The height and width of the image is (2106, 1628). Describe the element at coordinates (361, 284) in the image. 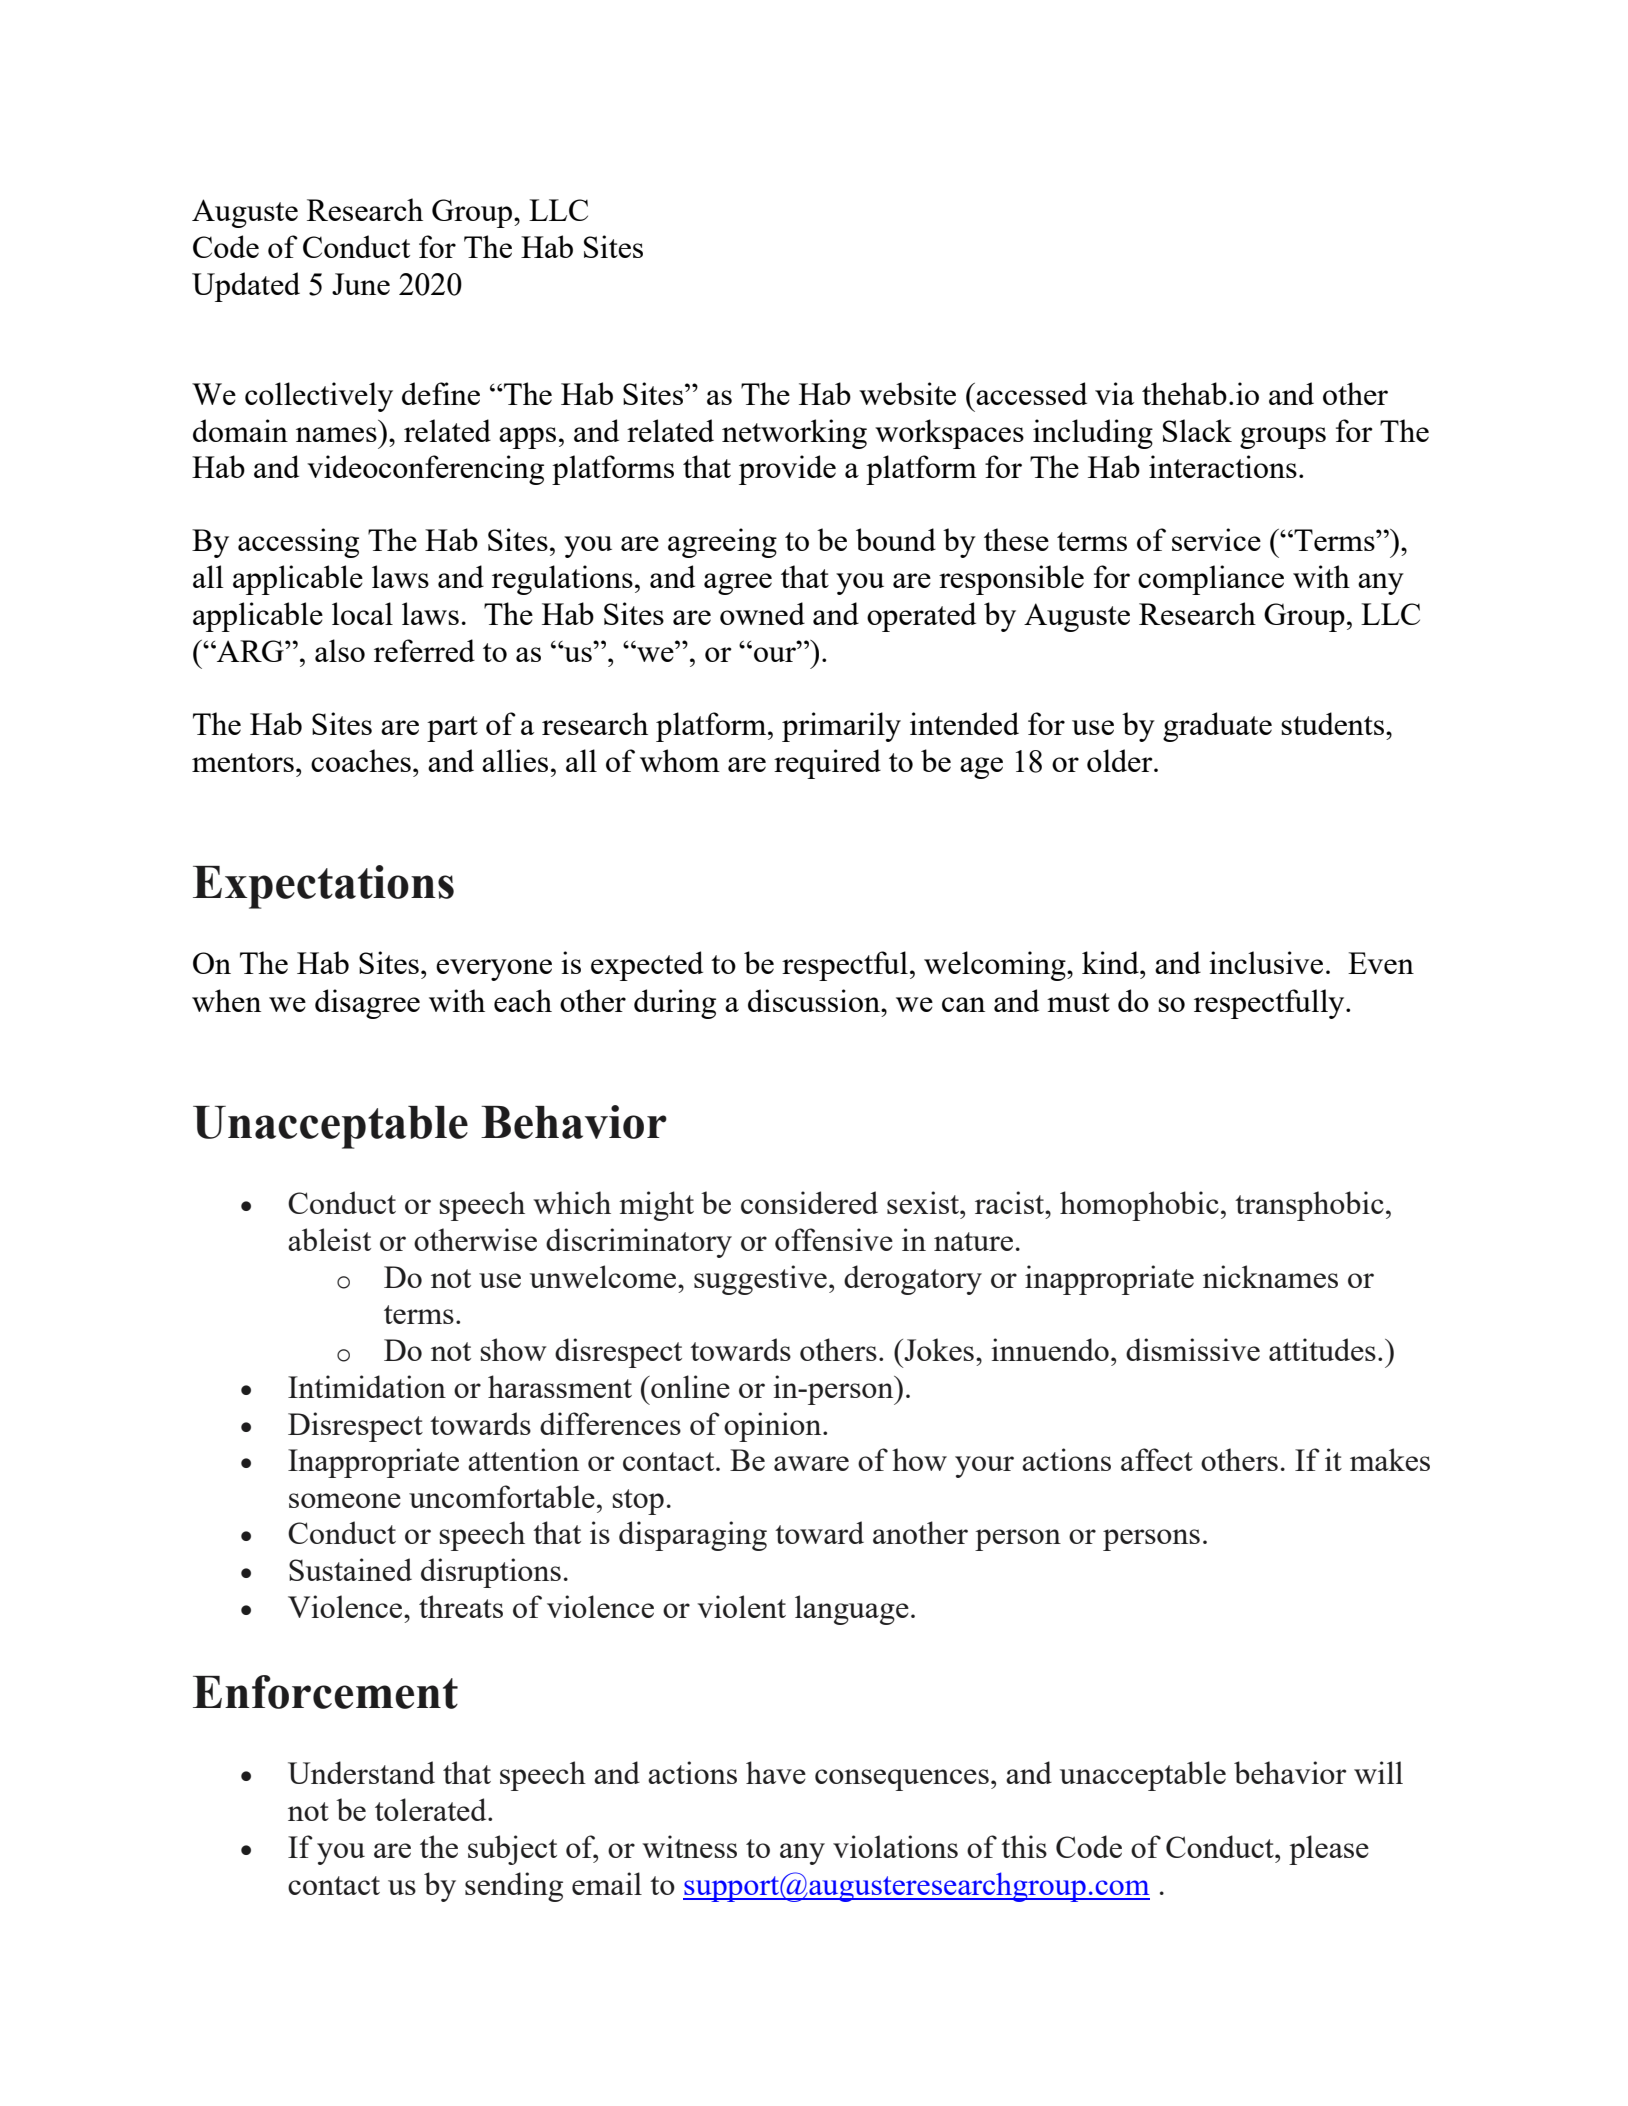

I see `June` at that location.
